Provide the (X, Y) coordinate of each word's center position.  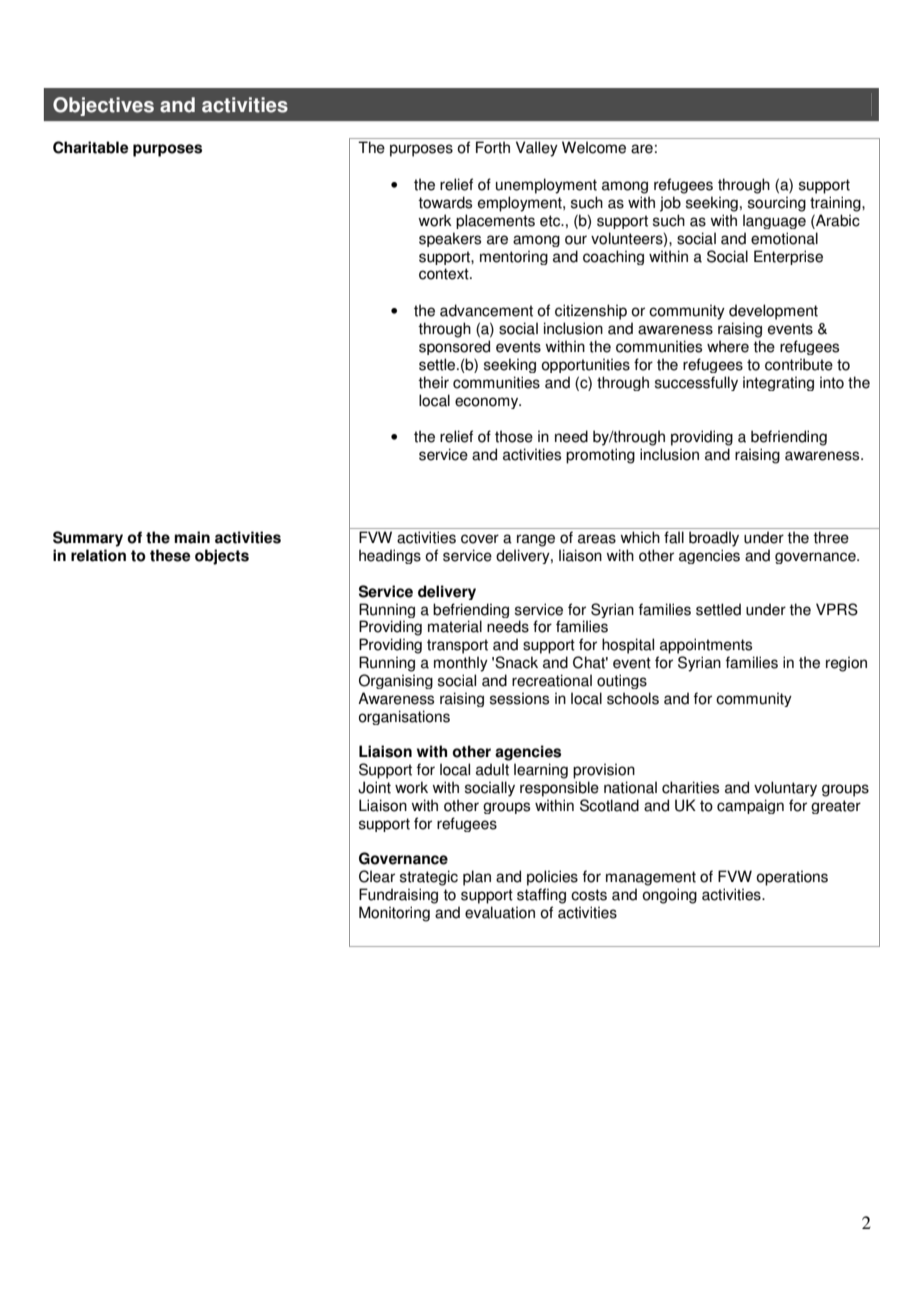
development (773, 312)
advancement (486, 310)
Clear (377, 876)
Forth (493, 147)
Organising (396, 681)
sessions (519, 698)
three (831, 537)
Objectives (103, 106)
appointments (706, 646)
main (192, 537)
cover (480, 539)
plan (477, 878)
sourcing (777, 204)
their (433, 382)
